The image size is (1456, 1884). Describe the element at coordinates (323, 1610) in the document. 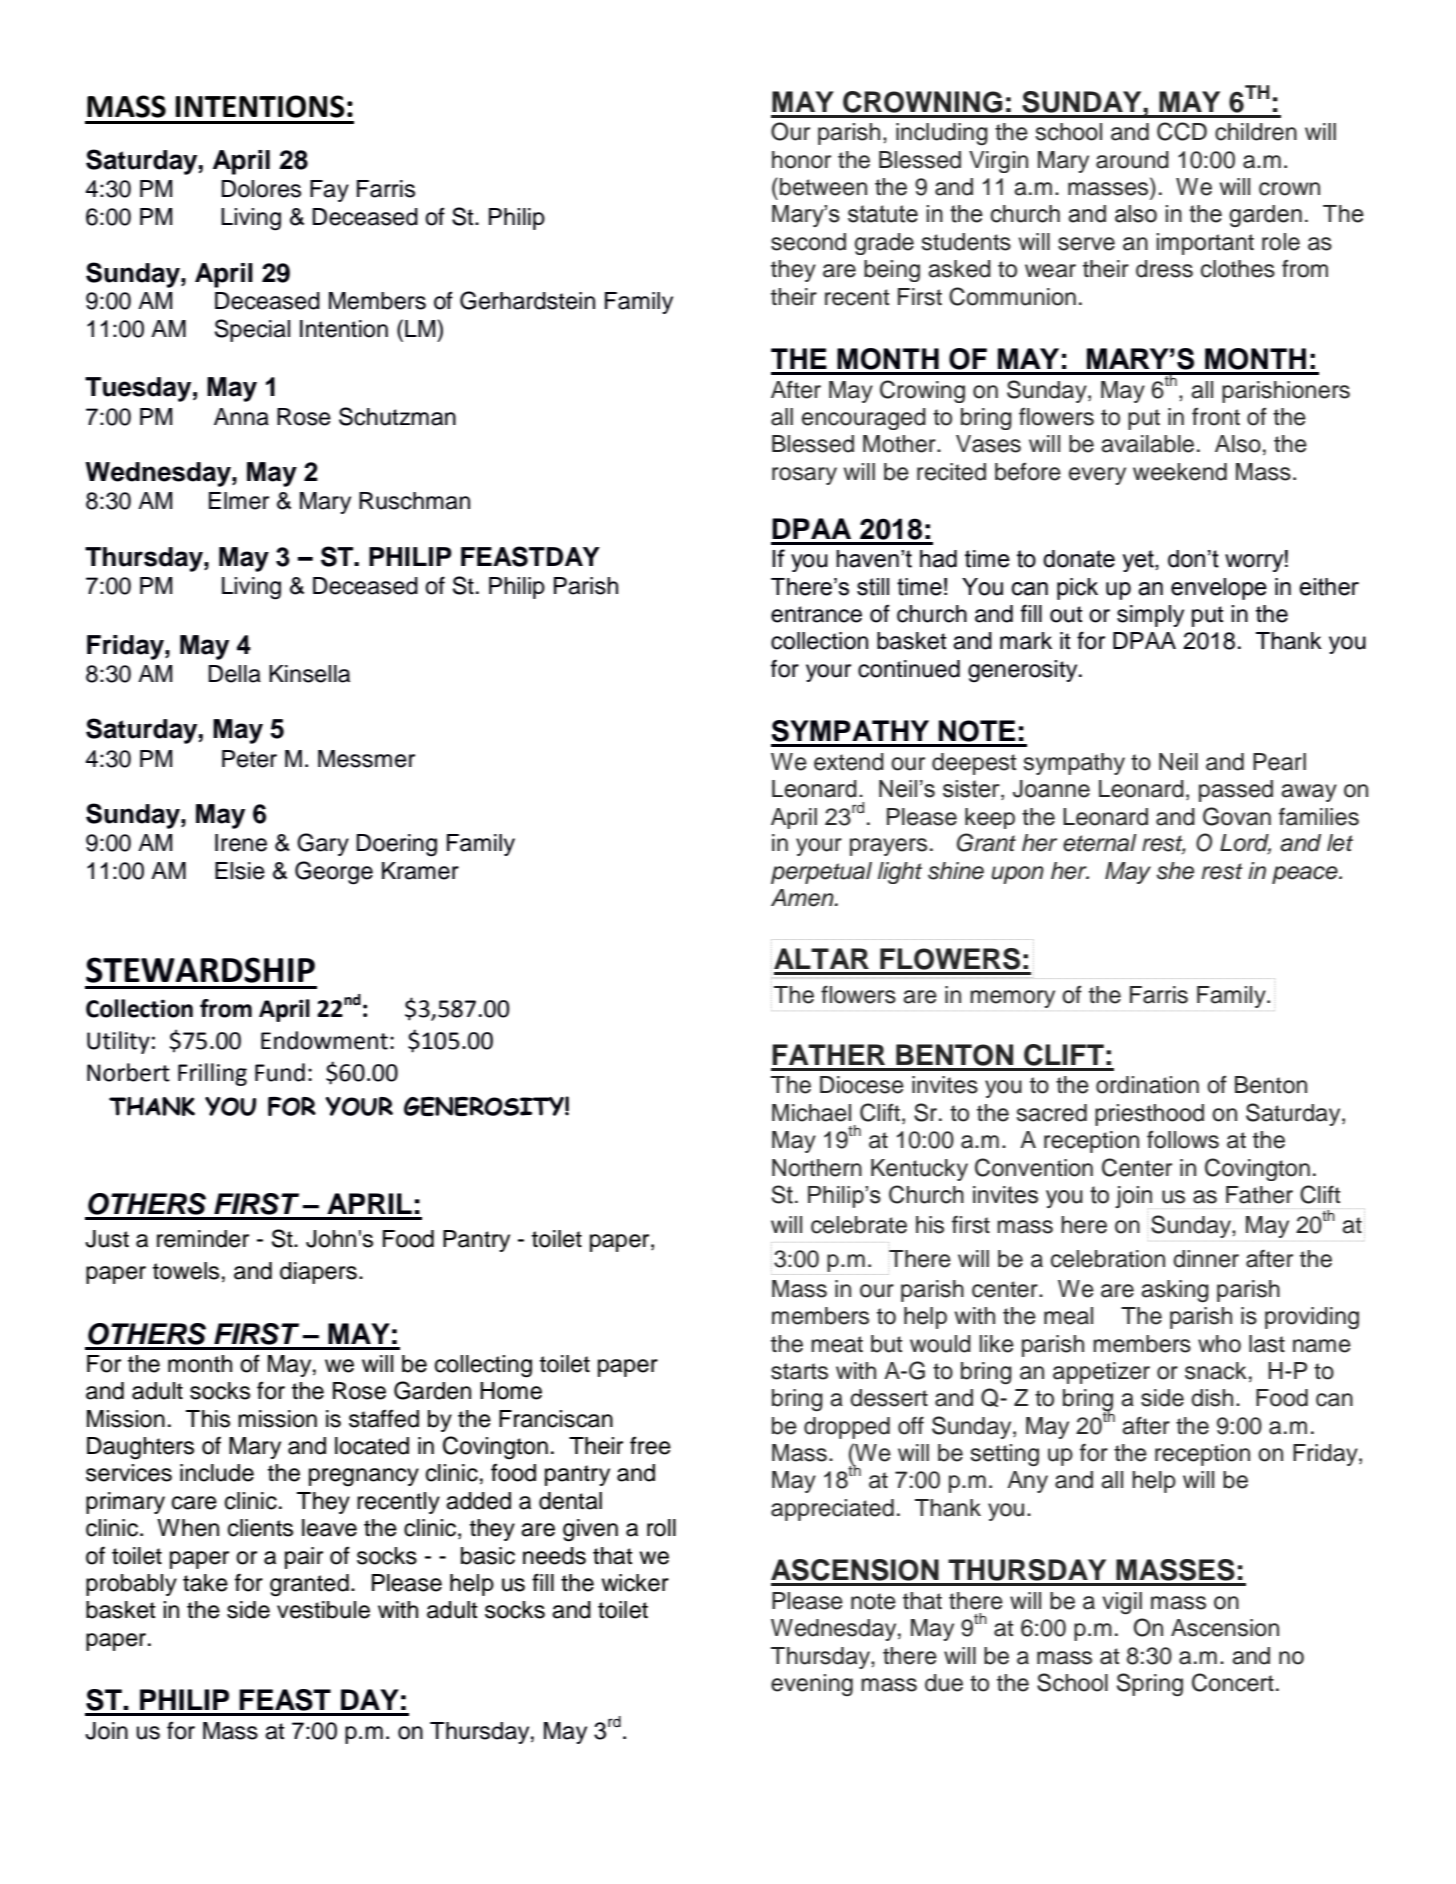

I see `vestibule` at that location.
